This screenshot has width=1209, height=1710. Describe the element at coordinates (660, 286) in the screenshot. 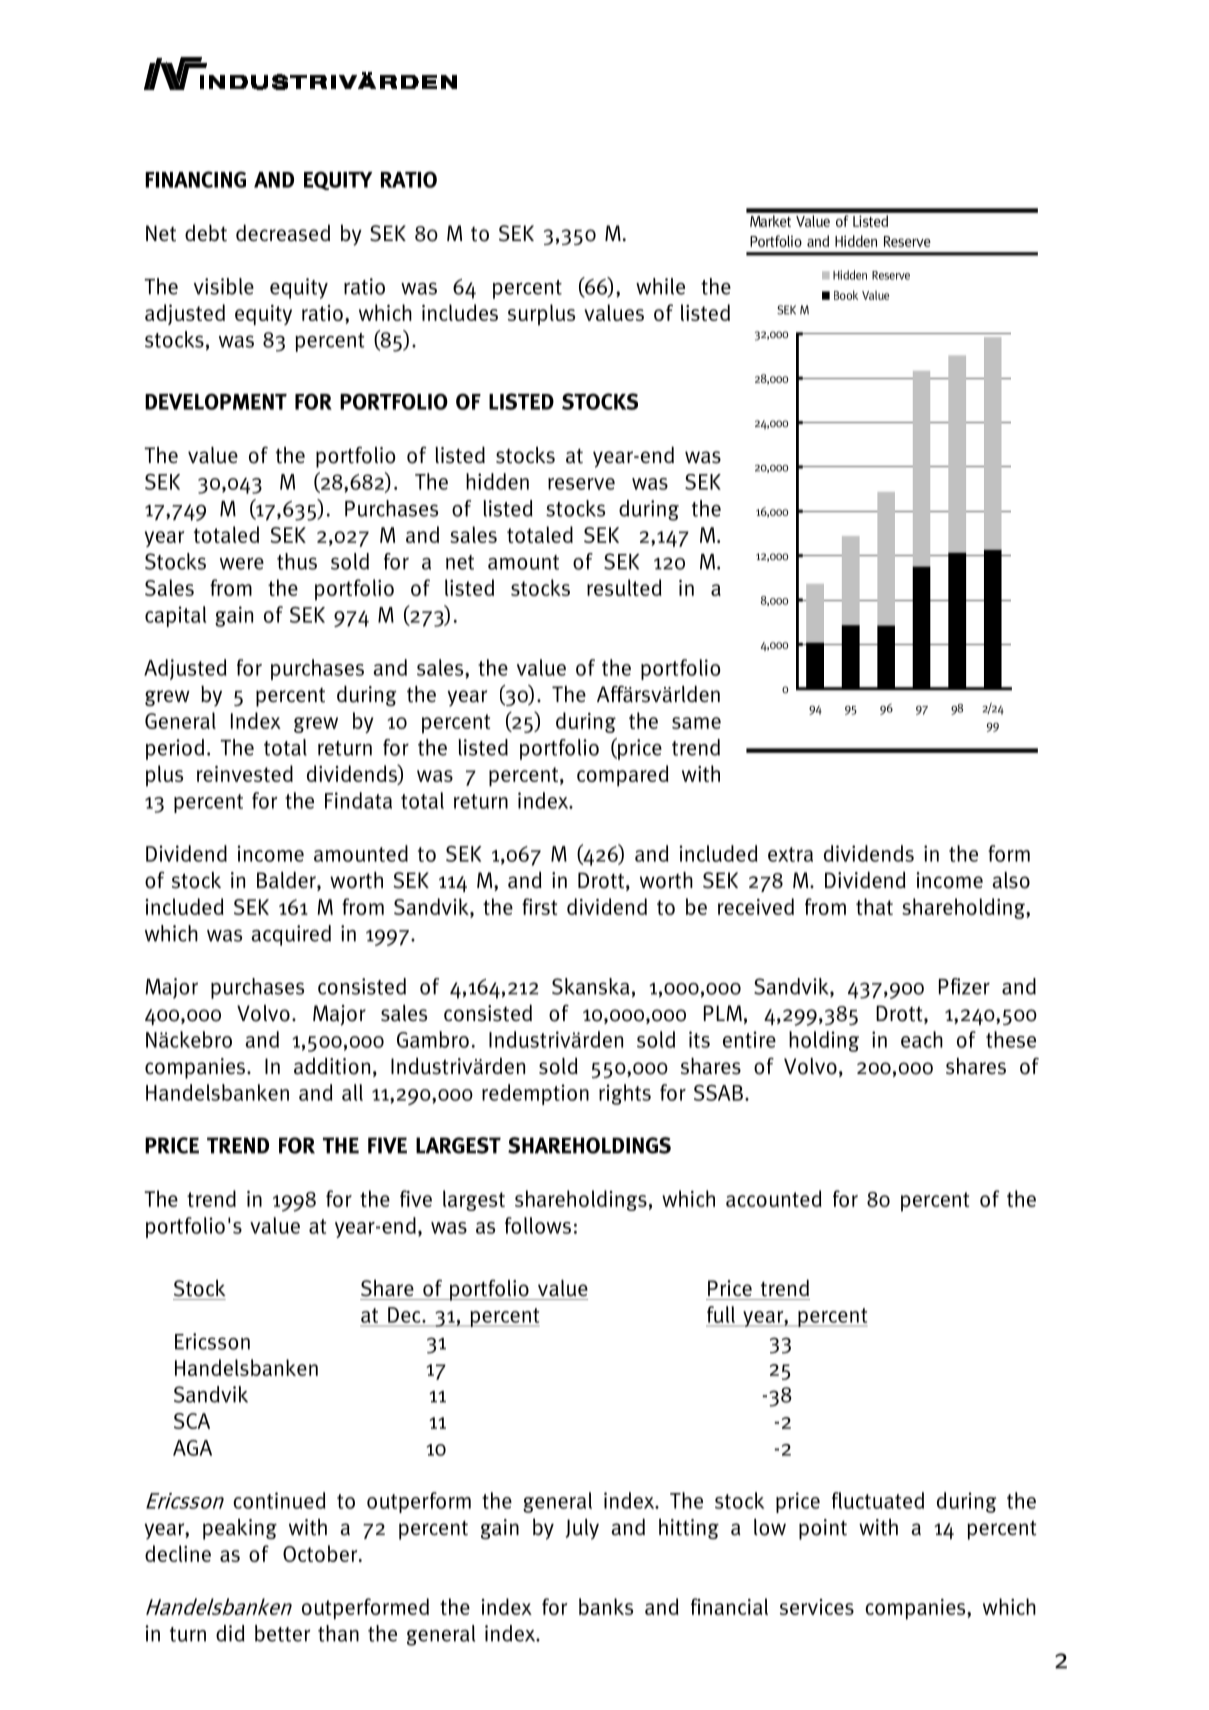

I see `while` at that location.
